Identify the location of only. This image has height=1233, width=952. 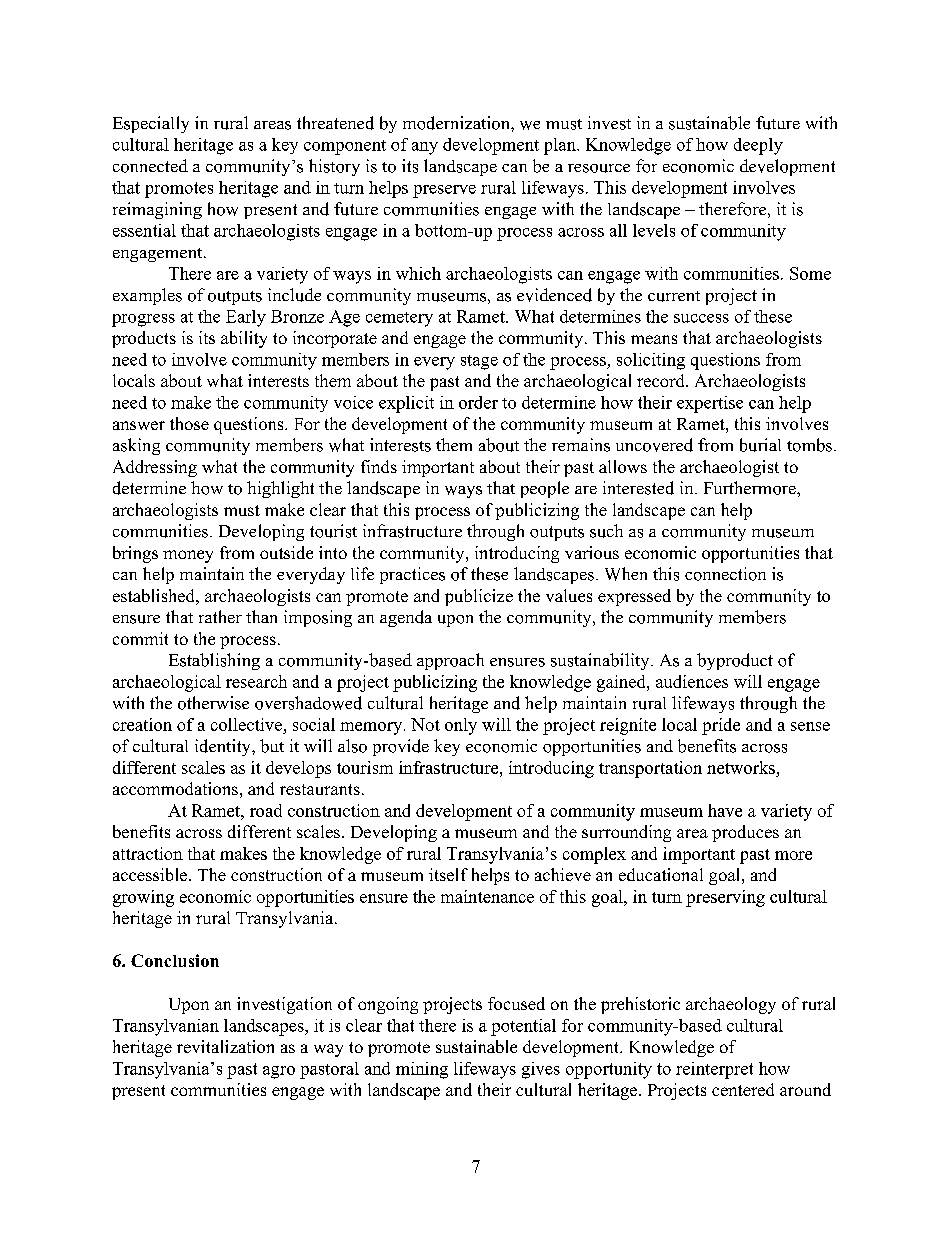
(461, 726).
